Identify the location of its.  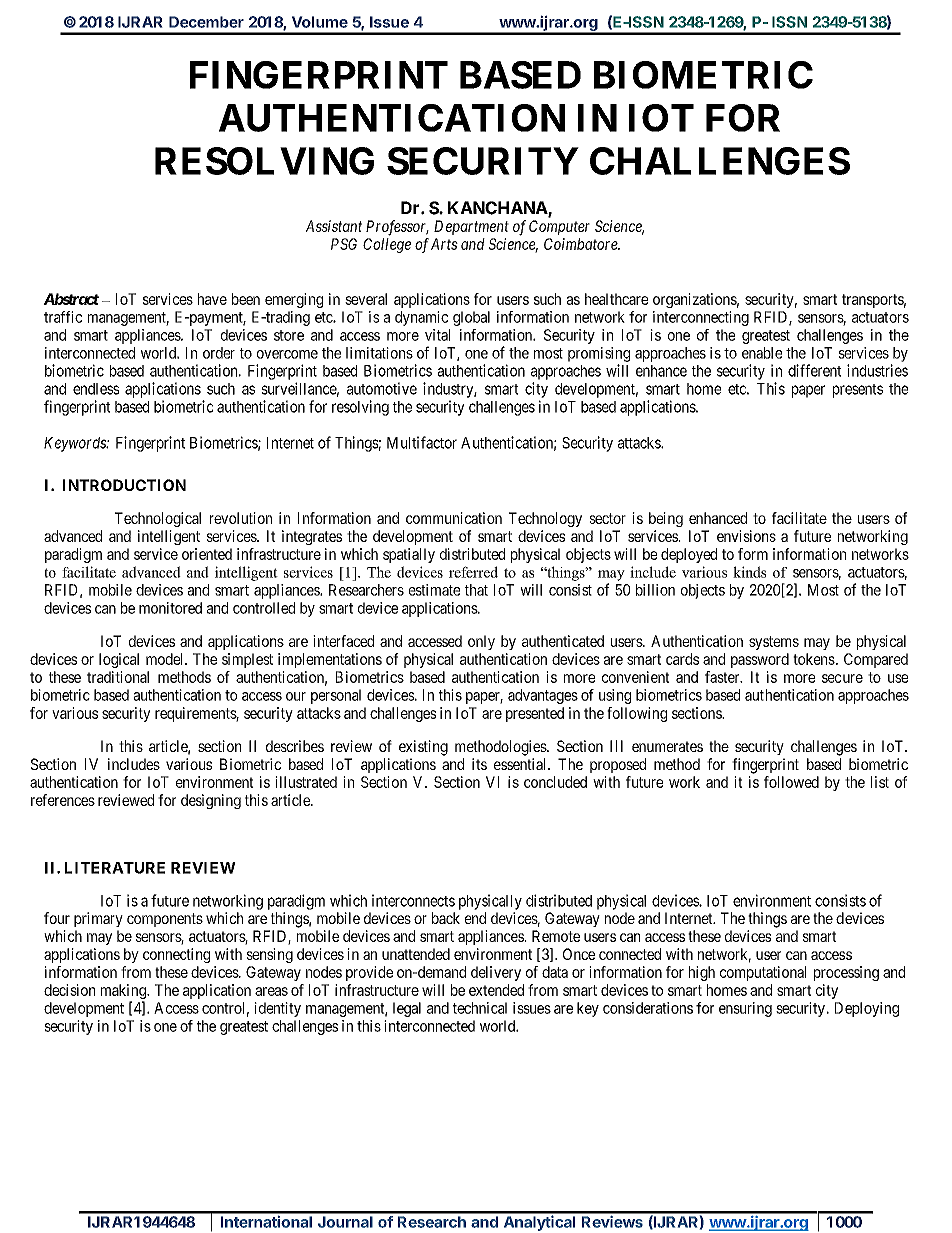
(479, 764).
